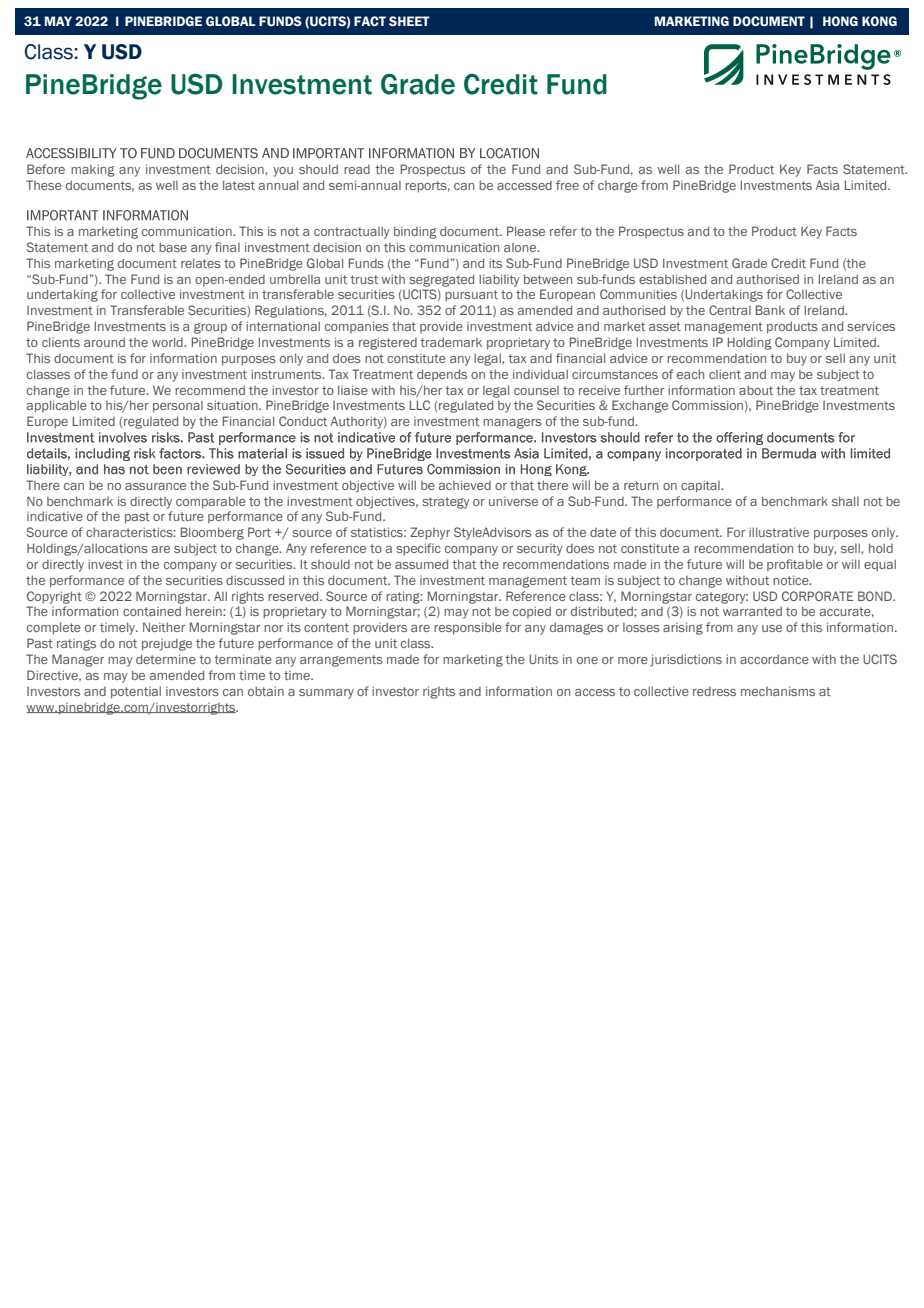 This page has height=1308, width=924. I want to click on established, so click(672, 279).
